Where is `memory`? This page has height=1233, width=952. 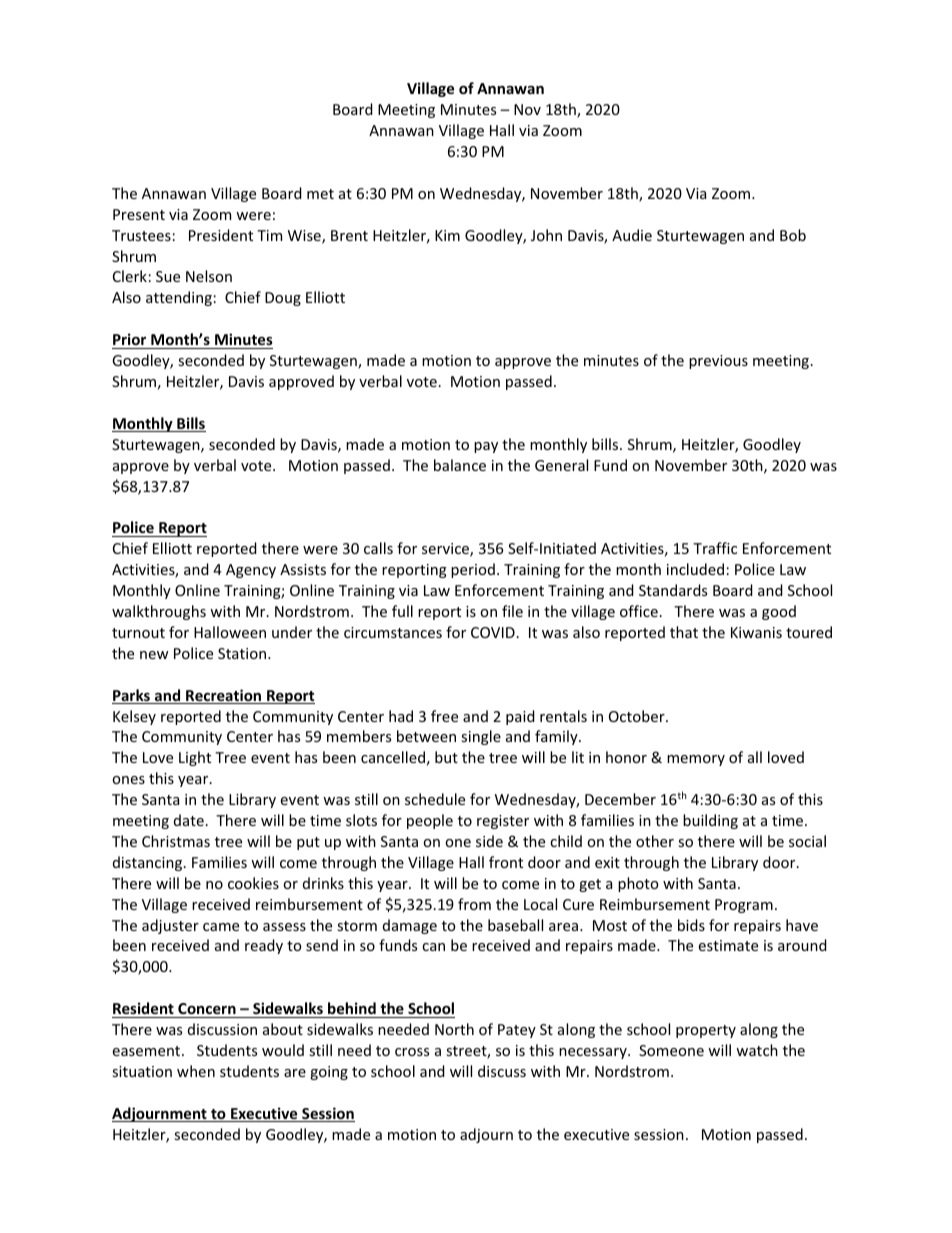
memory is located at coordinates (696, 760).
